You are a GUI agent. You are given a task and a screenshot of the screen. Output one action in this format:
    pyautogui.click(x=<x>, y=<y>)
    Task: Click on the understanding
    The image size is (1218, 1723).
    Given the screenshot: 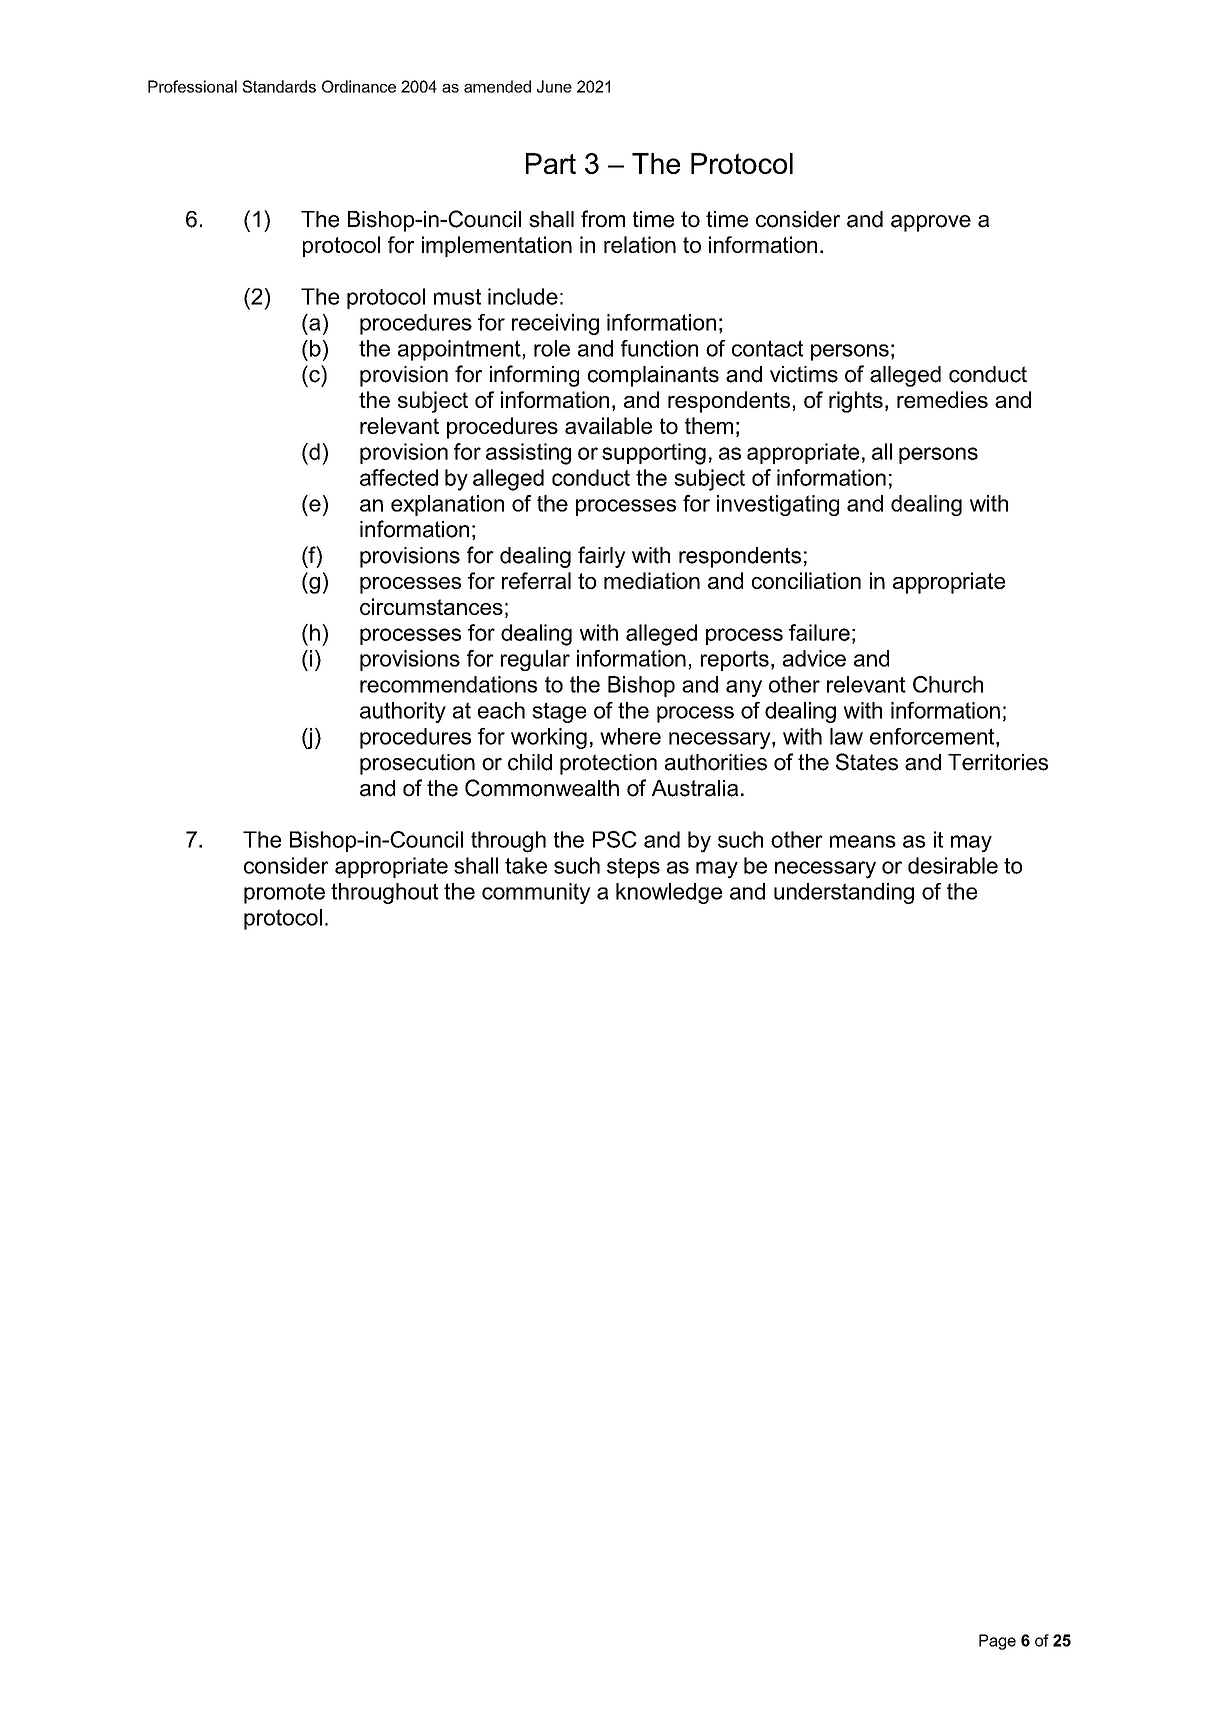 What is the action you would take?
    pyautogui.click(x=844, y=893)
